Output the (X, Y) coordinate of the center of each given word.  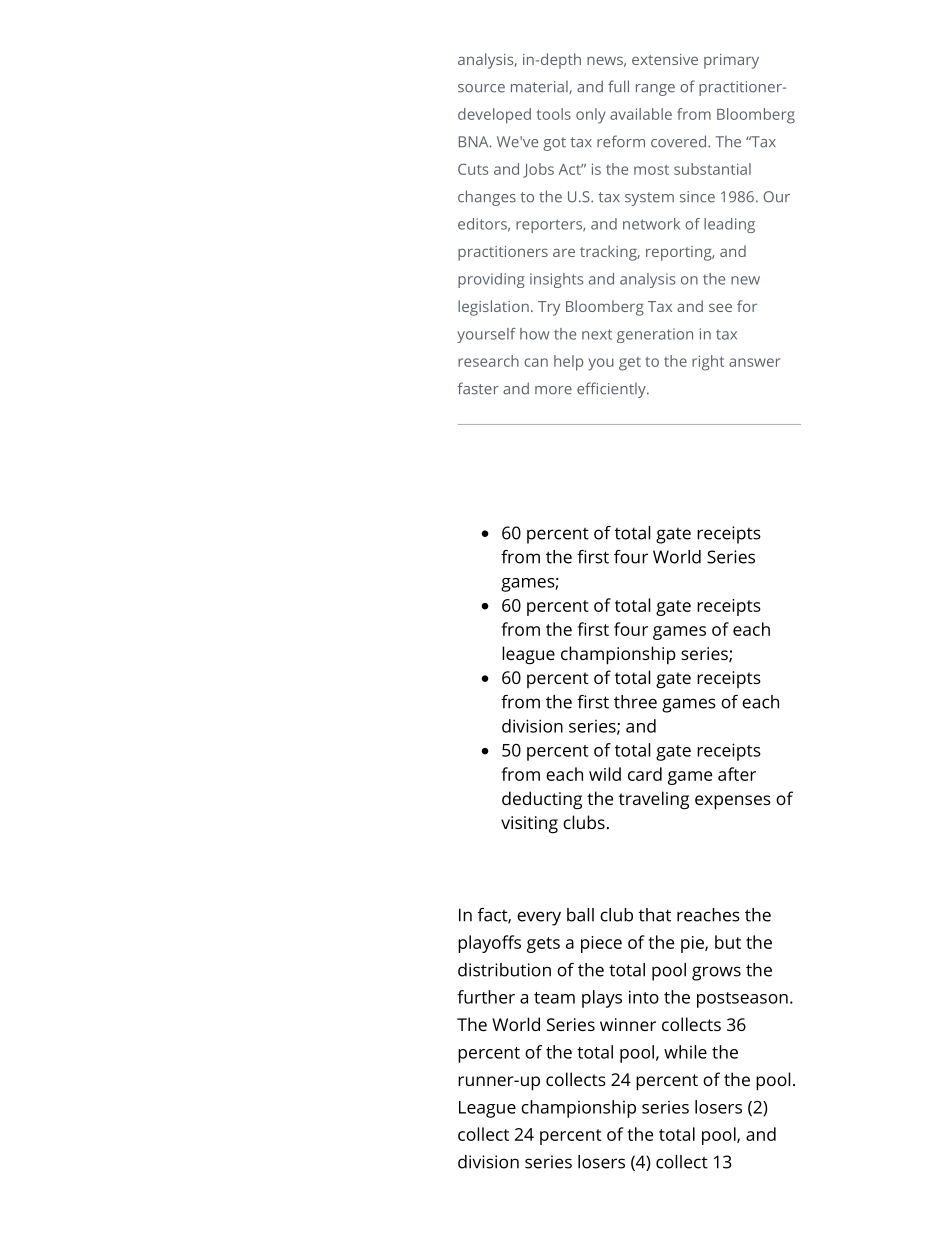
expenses (733, 802)
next (597, 334)
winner (628, 1024)
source (481, 88)
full (618, 86)
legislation (493, 308)
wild (605, 774)
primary (731, 61)
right (708, 363)
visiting (529, 825)
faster (478, 388)
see (720, 307)
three (635, 702)
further (486, 997)
